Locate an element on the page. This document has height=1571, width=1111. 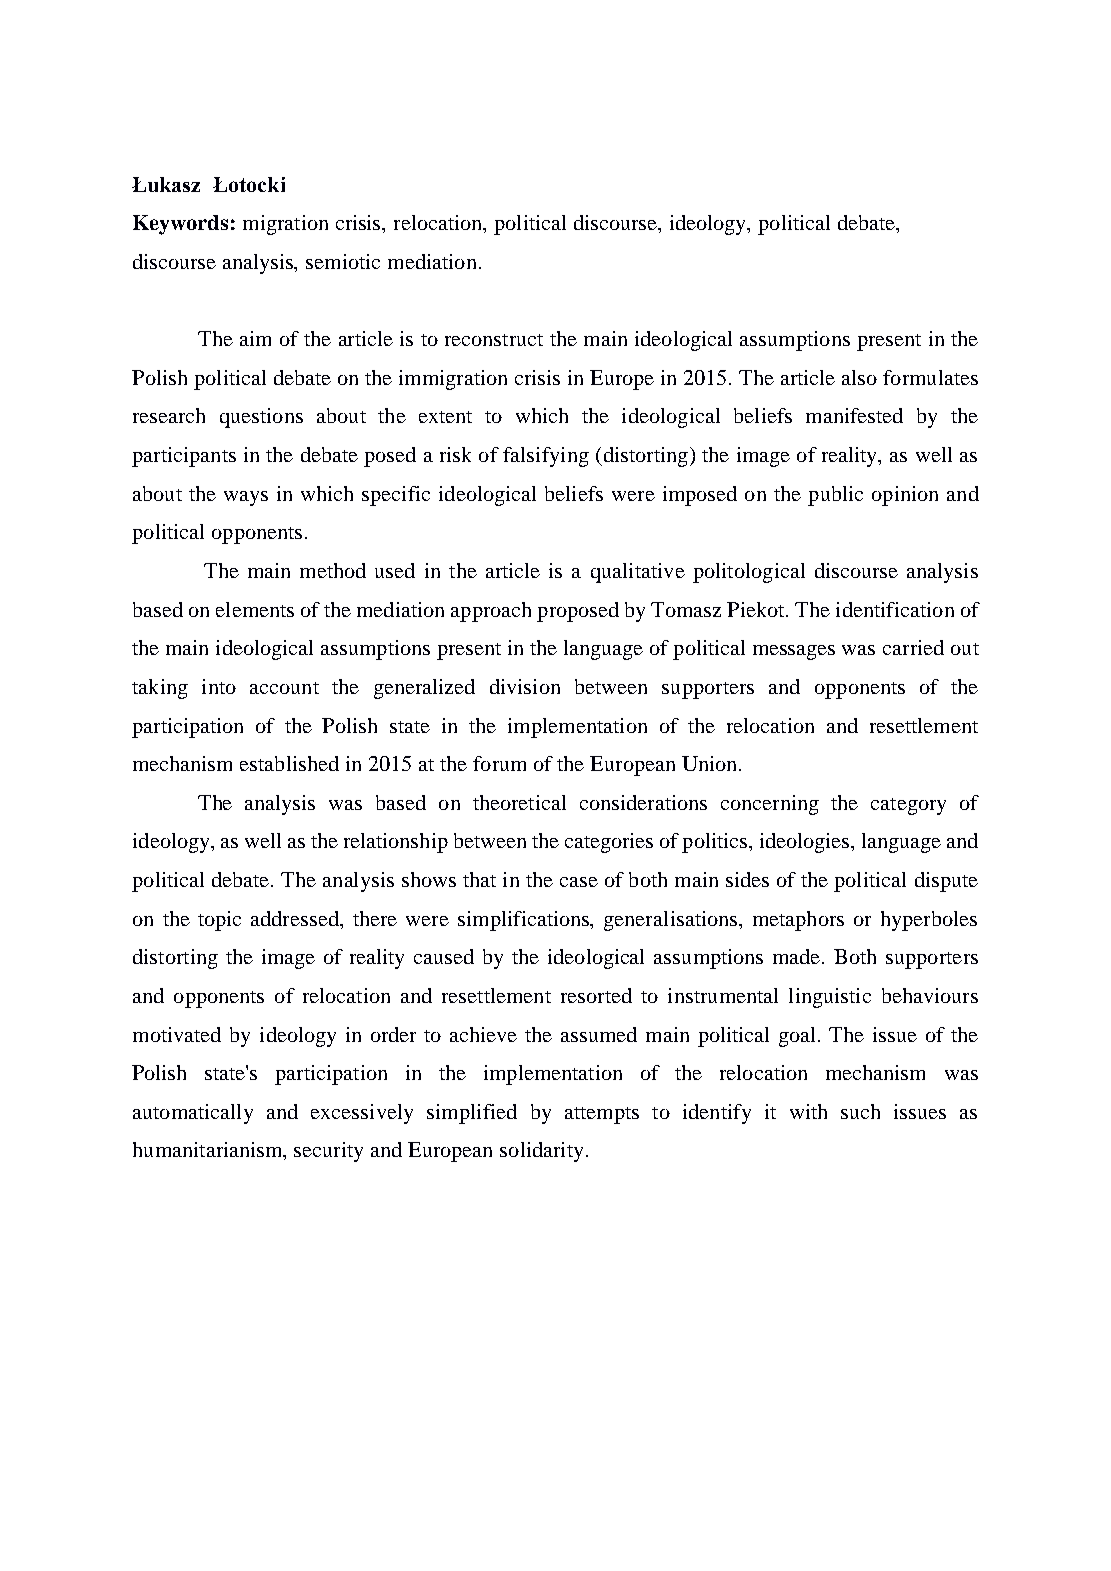
category is located at coordinates (908, 806).
